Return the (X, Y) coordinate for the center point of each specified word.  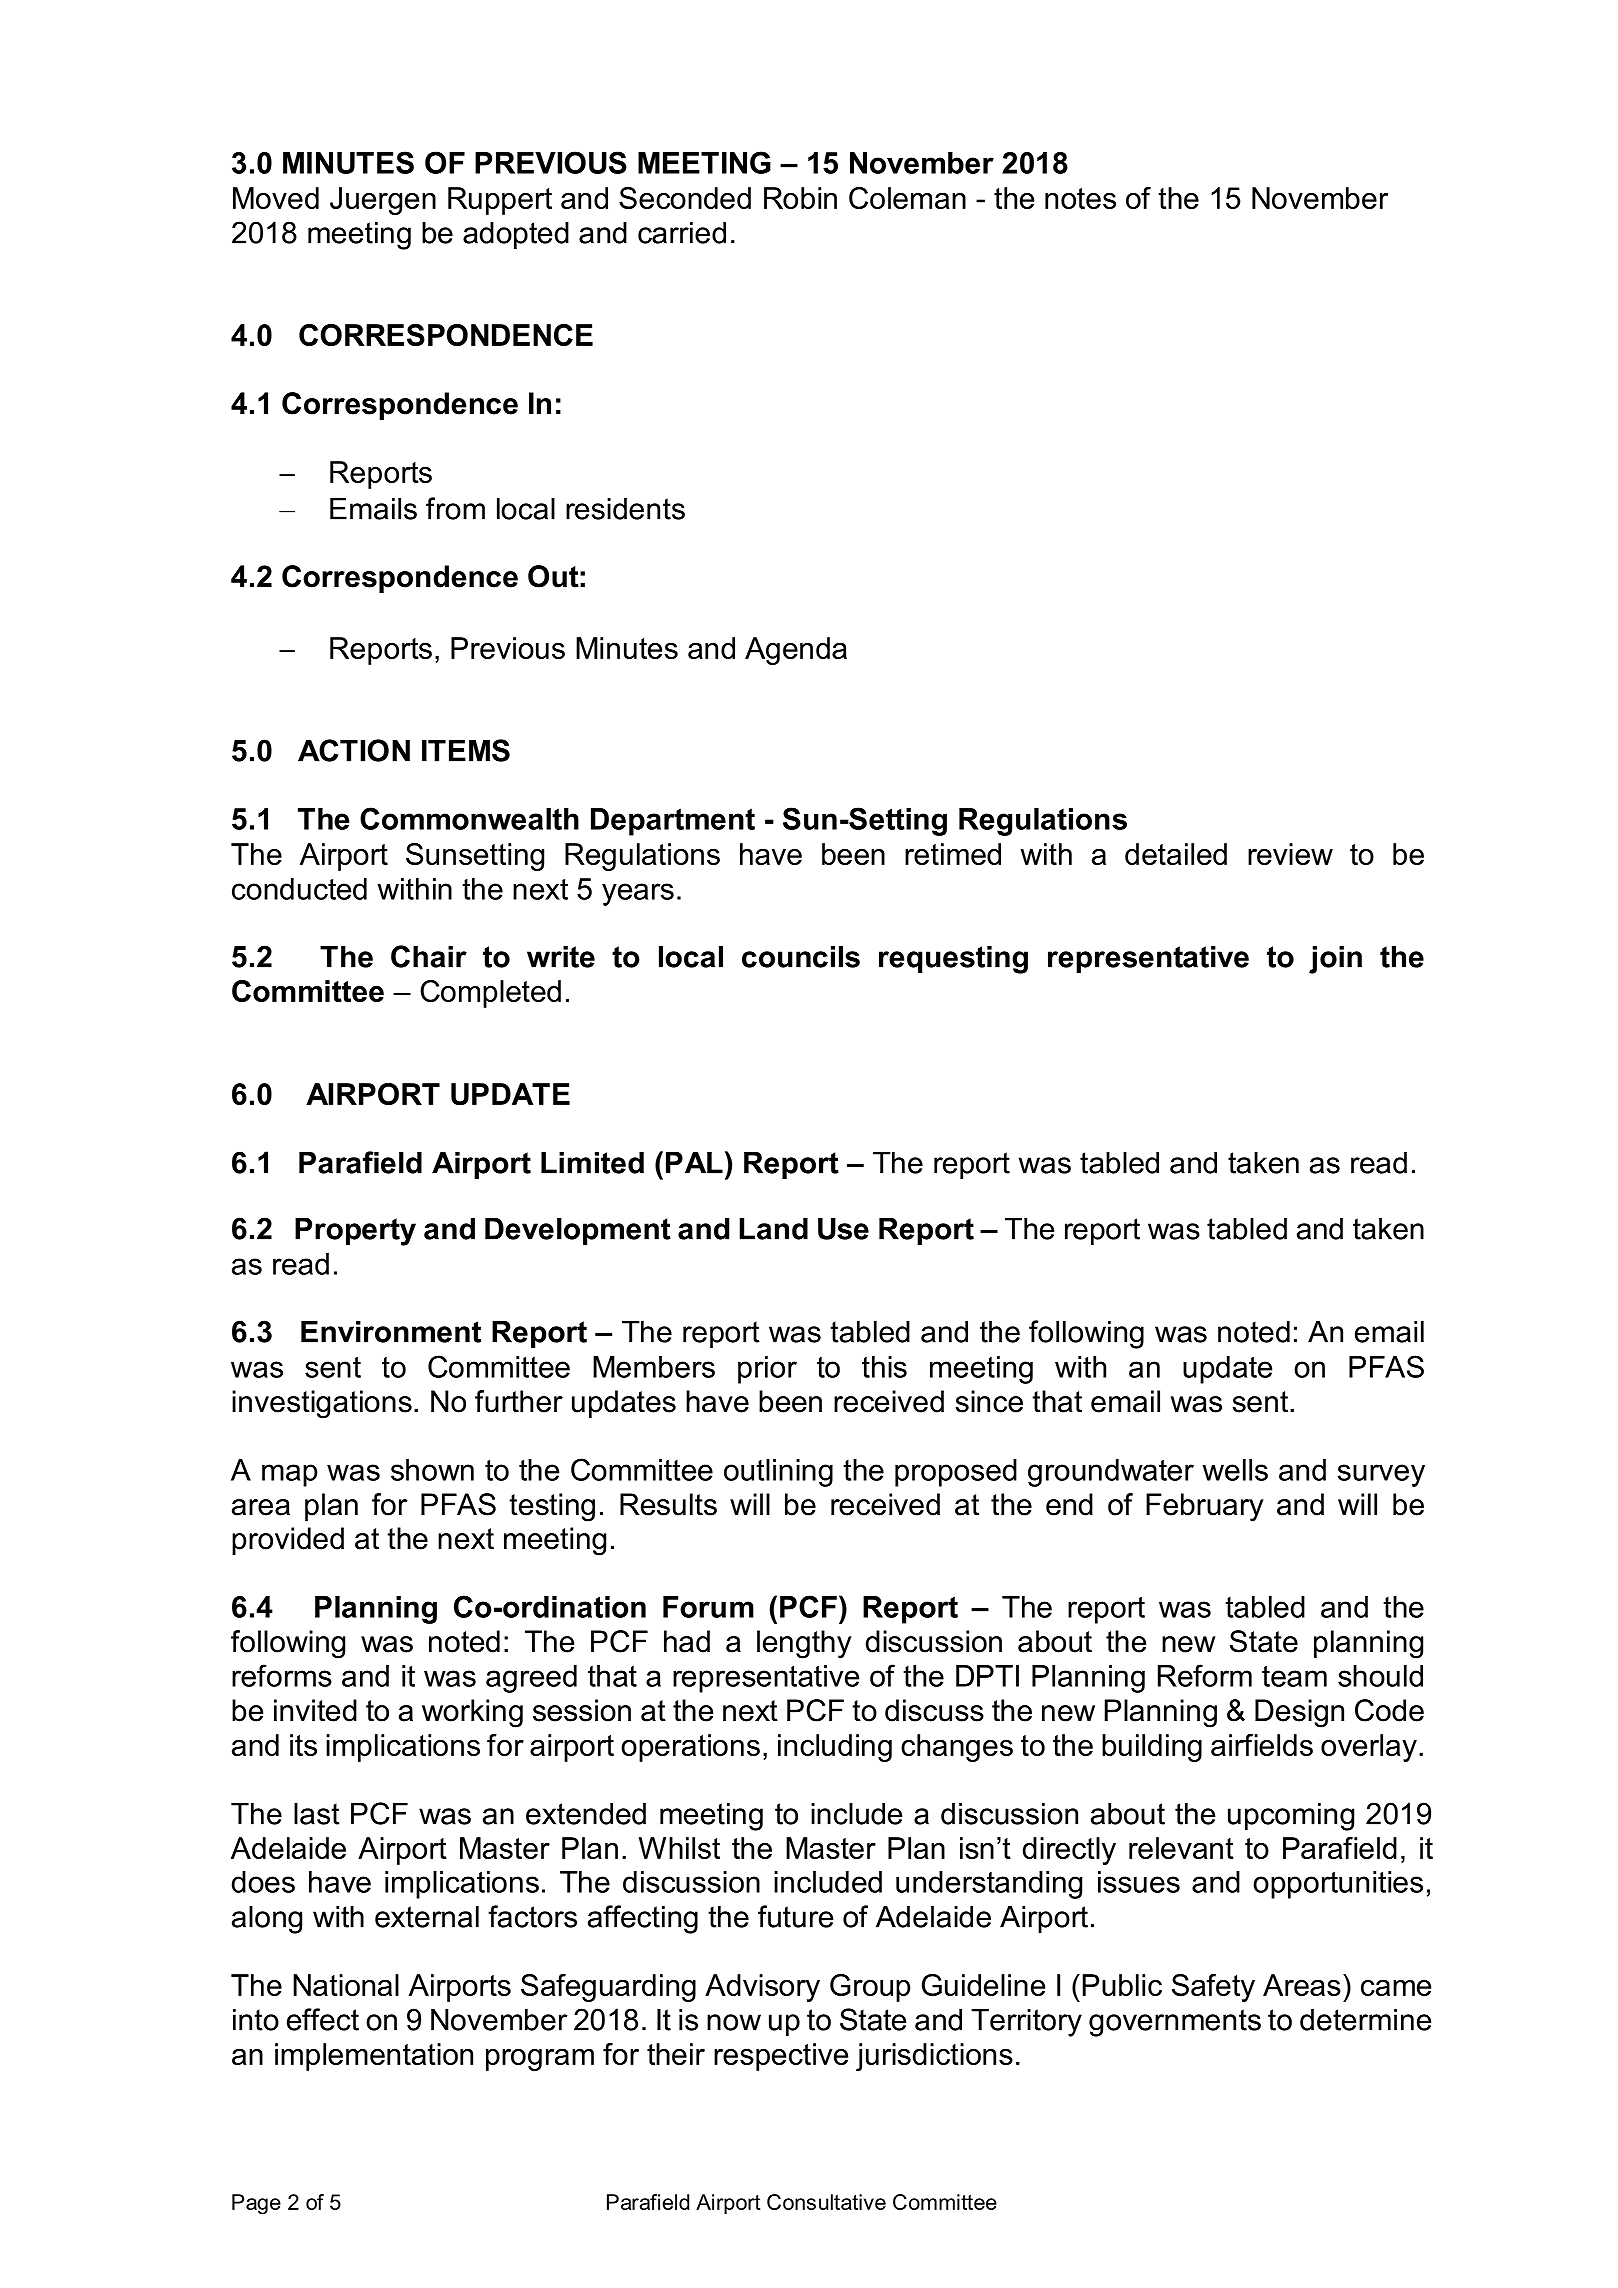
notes (1080, 198)
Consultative (826, 2202)
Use (843, 1228)
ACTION (354, 750)
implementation (374, 2057)
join (1335, 959)
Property (355, 1231)
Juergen (383, 201)
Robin (800, 198)
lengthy (804, 1644)
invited (315, 1710)
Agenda (796, 651)
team (1294, 1676)
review (1290, 854)
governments (1175, 2023)
